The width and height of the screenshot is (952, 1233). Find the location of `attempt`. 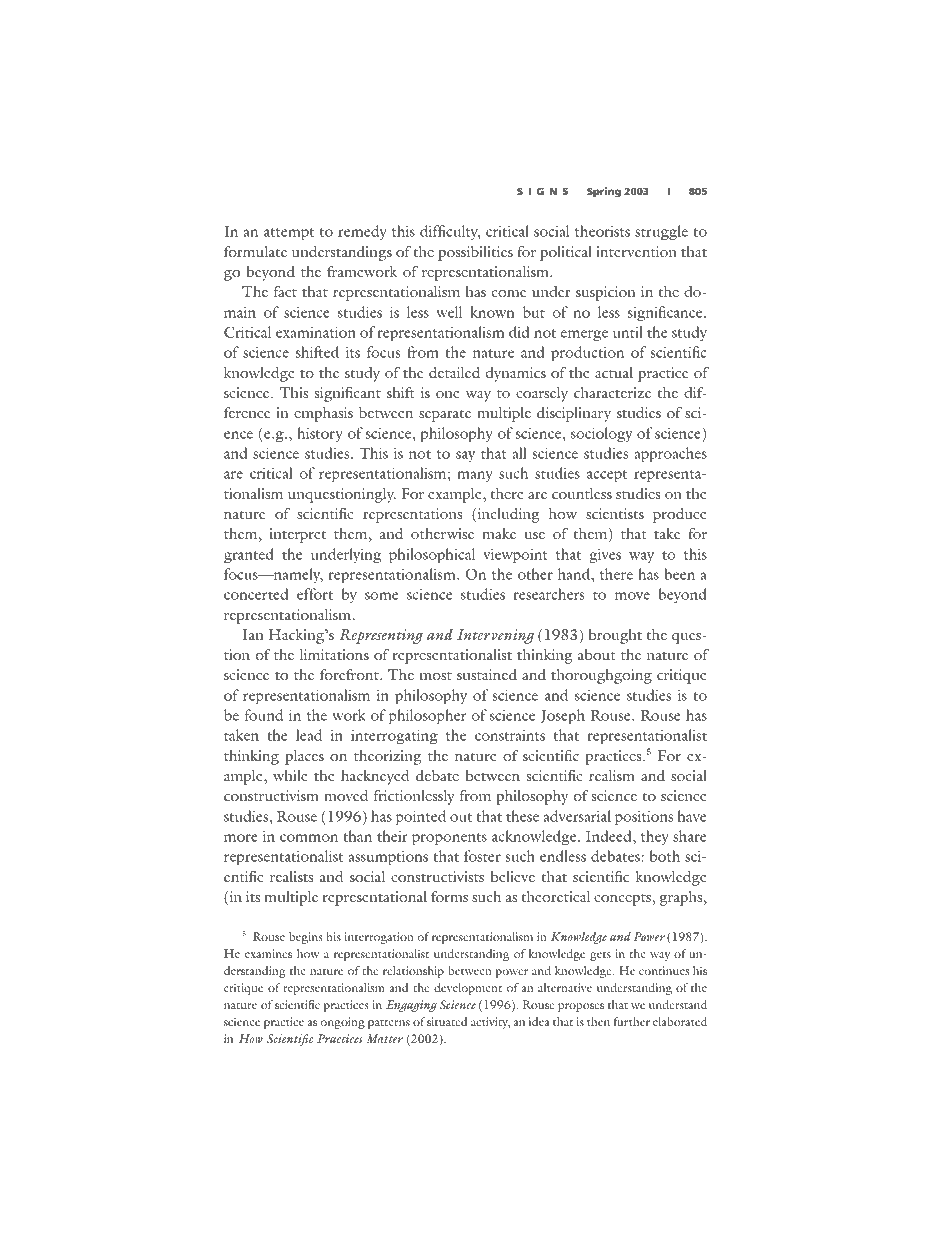

attempt is located at coordinates (289, 234).
